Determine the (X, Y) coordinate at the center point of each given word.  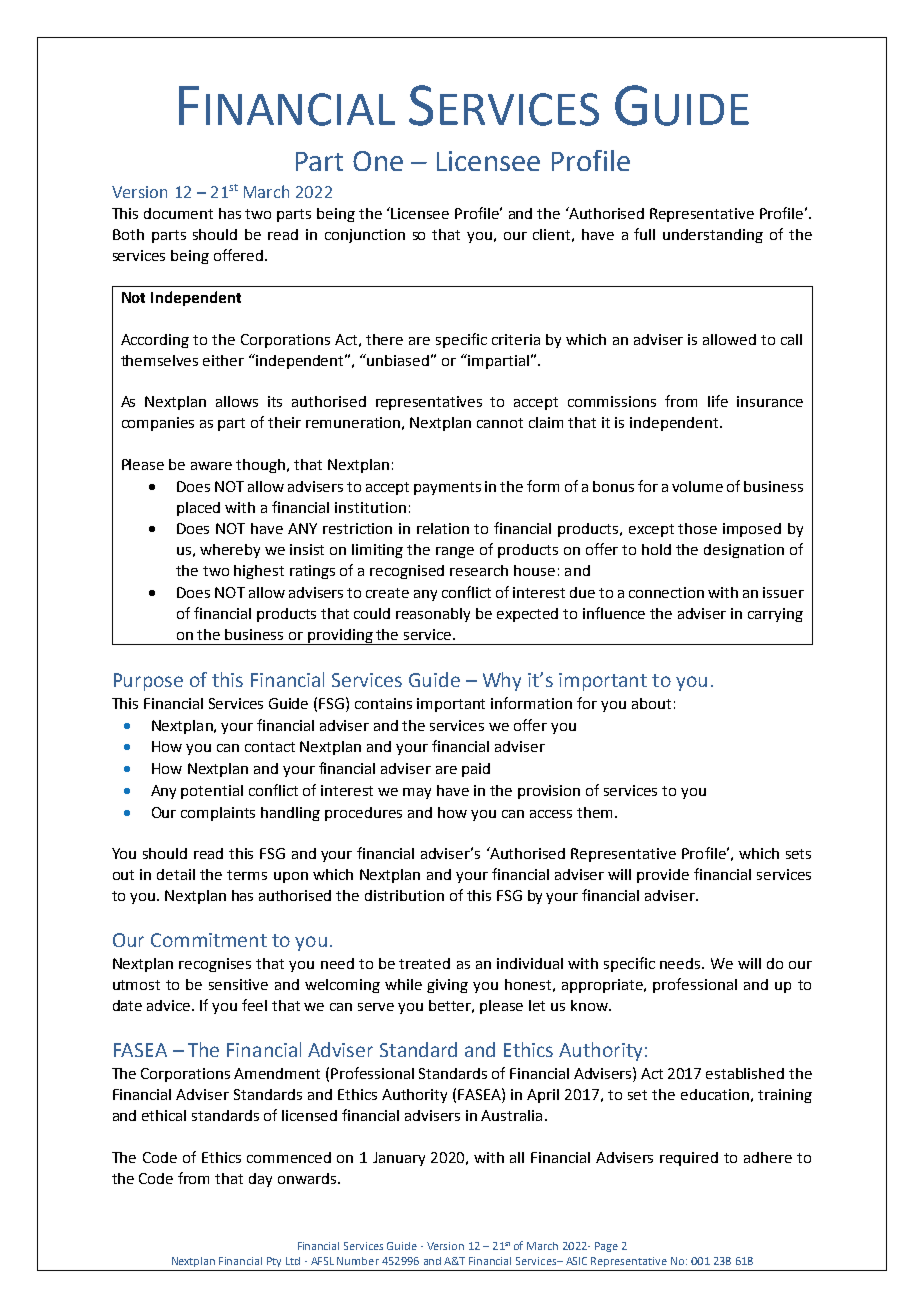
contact (270, 747)
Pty (274, 1262)
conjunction (365, 236)
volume (697, 486)
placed (198, 509)
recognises (215, 965)
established (745, 1073)
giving (447, 986)
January (399, 1159)
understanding (713, 236)
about (651, 703)
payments (447, 488)
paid (476, 770)
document (178, 213)
